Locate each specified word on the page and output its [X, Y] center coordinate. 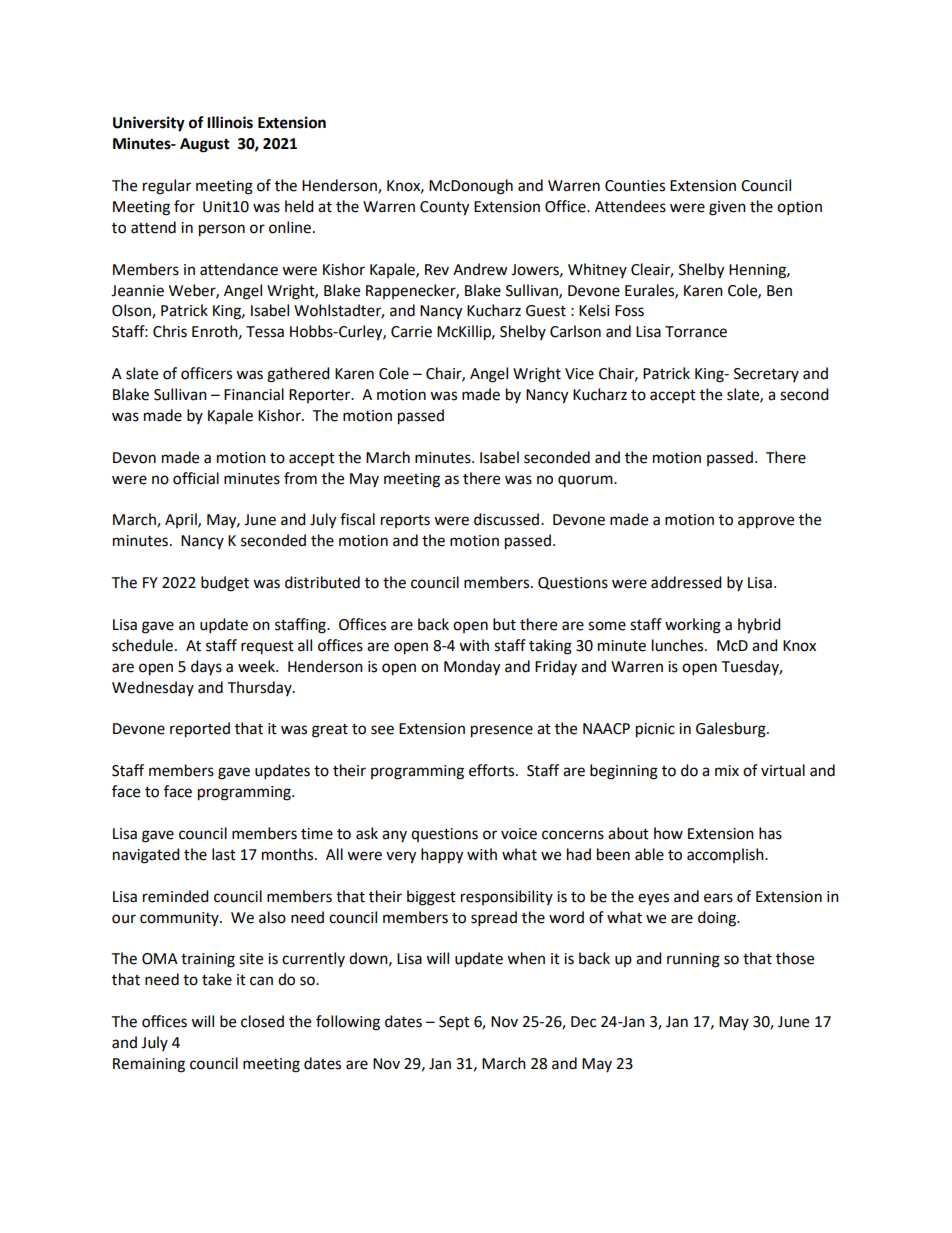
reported [200, 730]
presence [502, 731]
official [196, 478]
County [444, 208]
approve [766, 522]
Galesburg [732, 730]
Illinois [230, 122]
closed [262, 1021]
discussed [508, 519]
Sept [454, 1023]
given [727, 208]
